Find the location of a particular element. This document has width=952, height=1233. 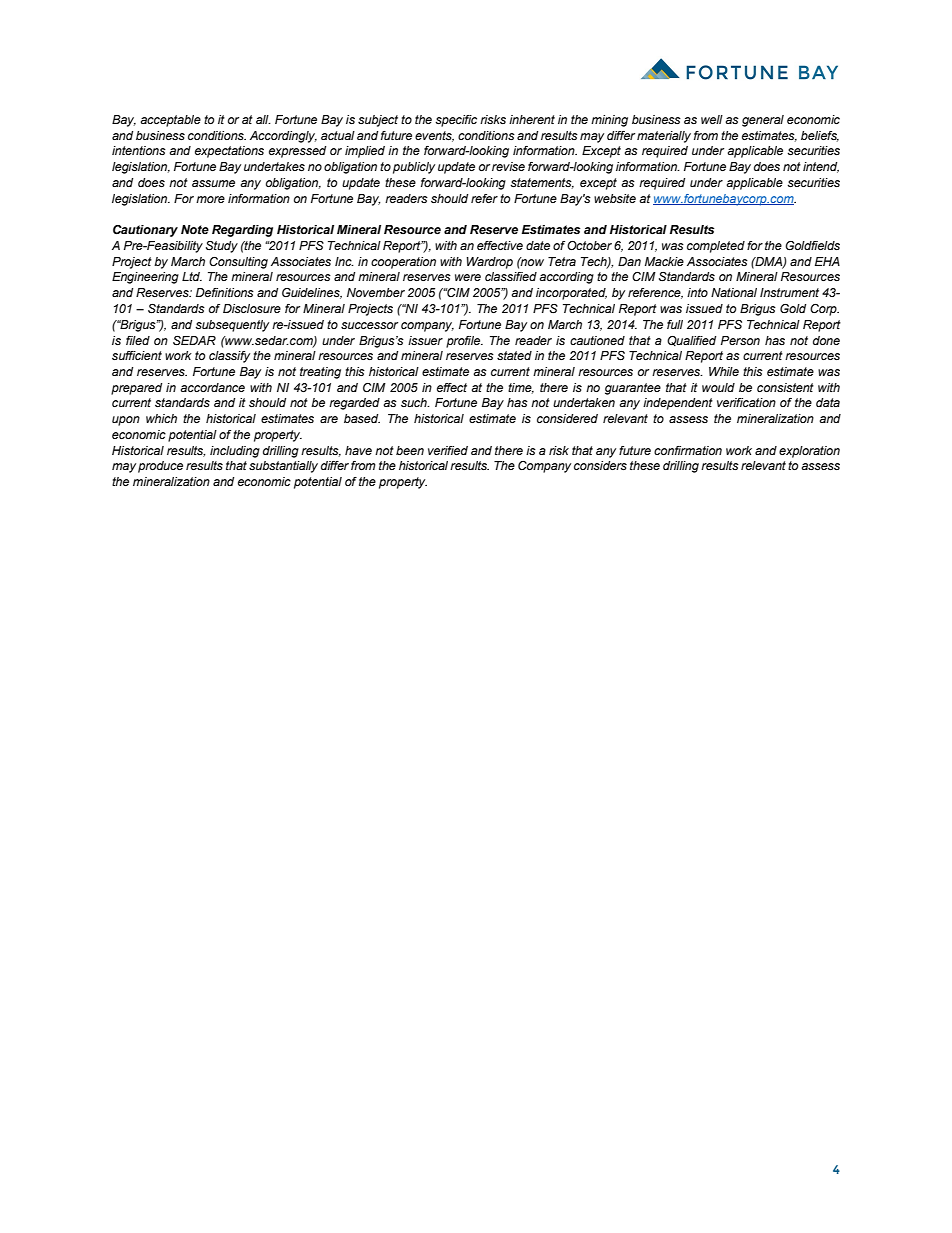

verified is located at coordinates (448, 450).
